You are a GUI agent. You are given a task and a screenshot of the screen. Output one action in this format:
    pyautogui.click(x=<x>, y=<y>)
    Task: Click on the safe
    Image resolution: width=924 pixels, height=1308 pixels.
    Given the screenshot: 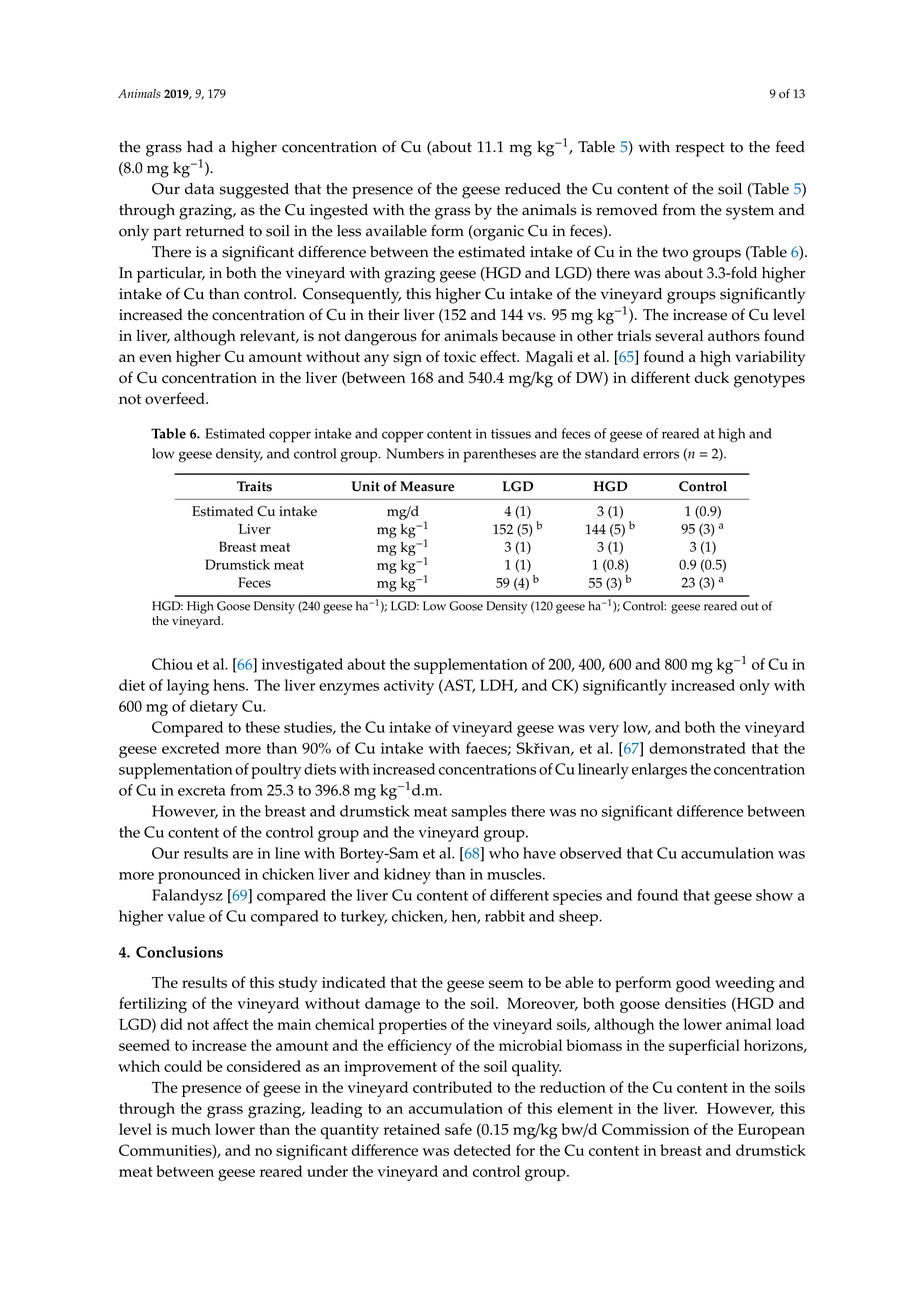 What is the action you would take?
    pyautogui.click(x=458, y=1129)
